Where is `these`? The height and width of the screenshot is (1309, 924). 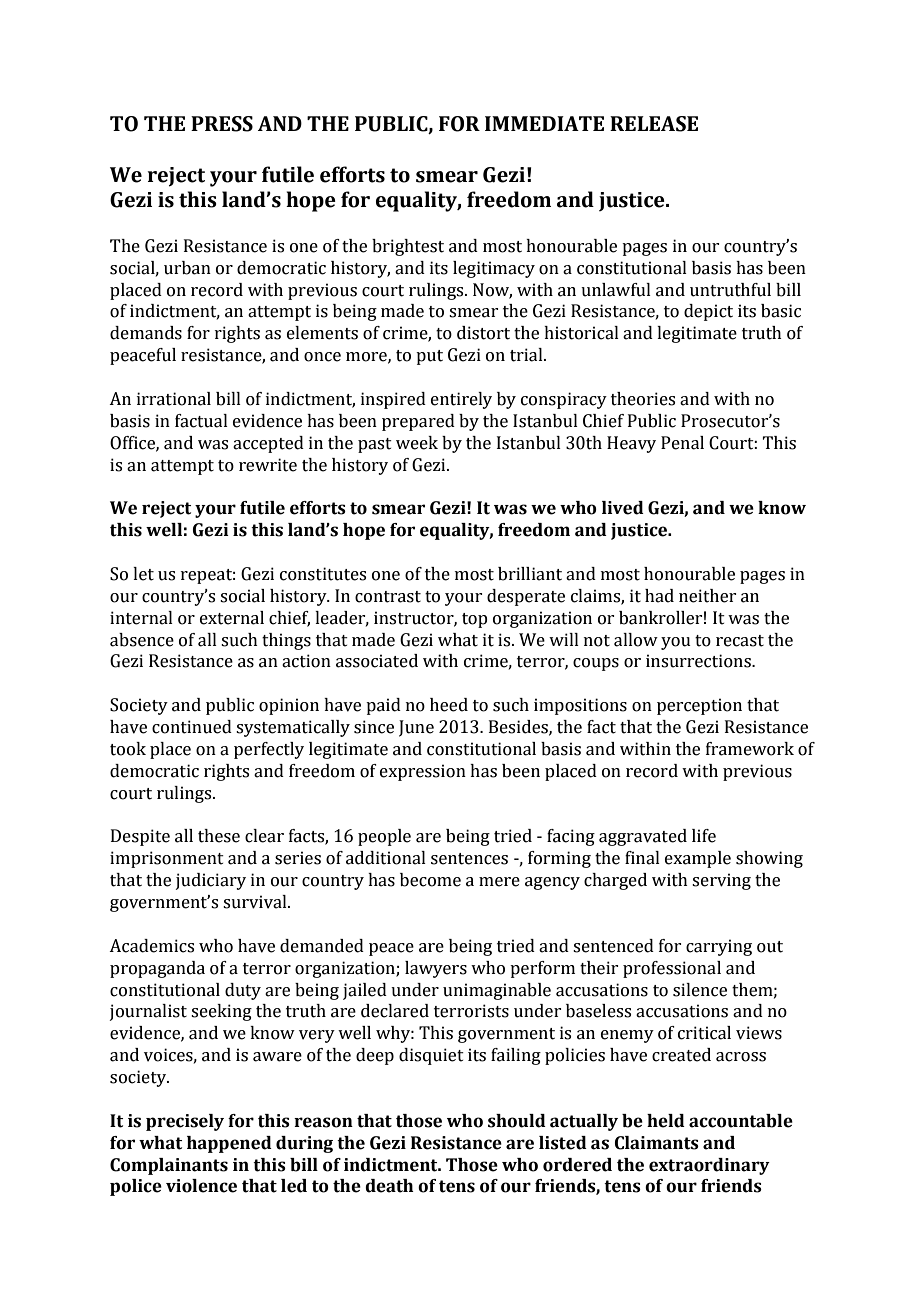
these is located at coordinates (219, 836).
